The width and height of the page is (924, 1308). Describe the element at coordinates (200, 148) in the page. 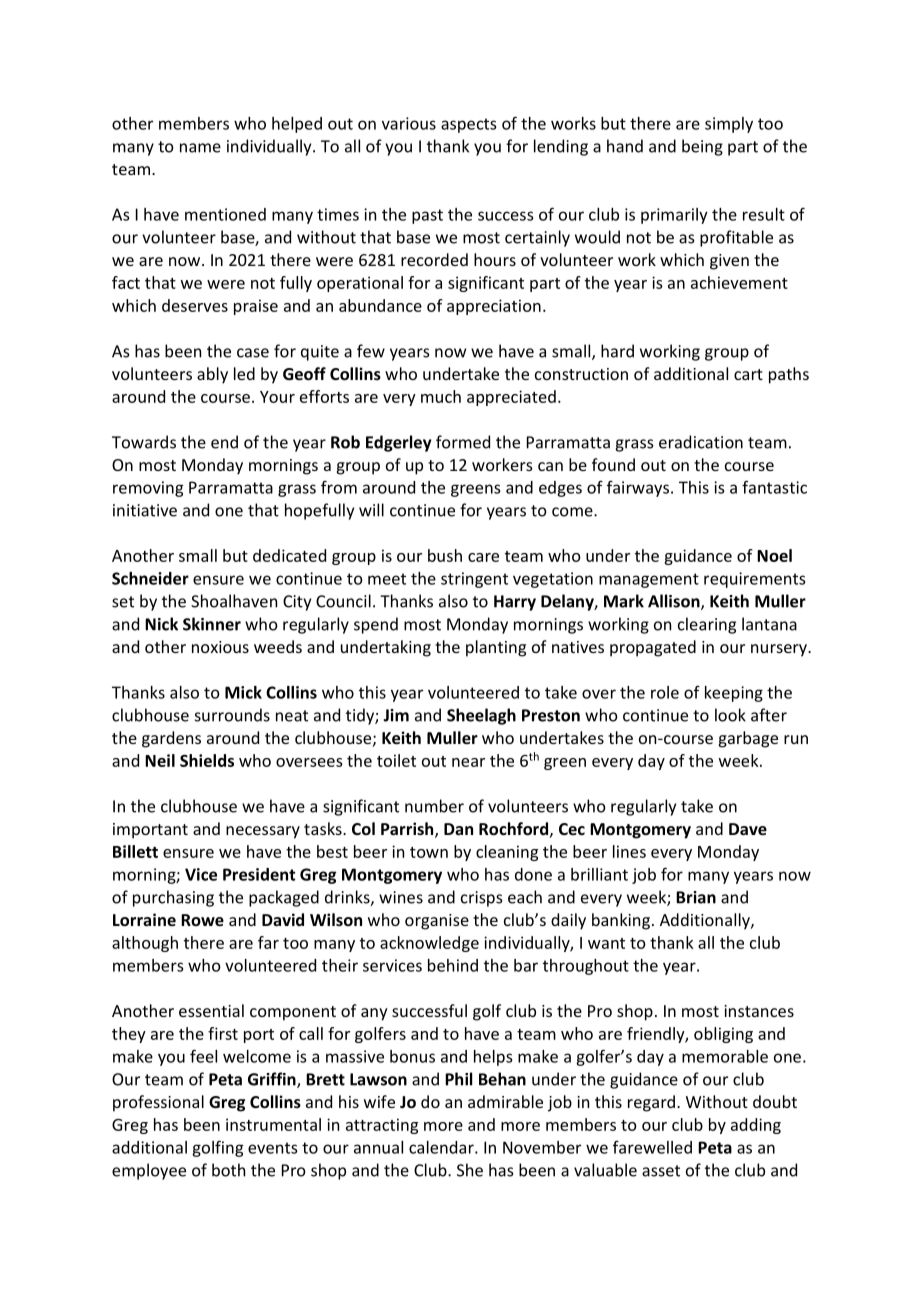

I see `name` at that location.
